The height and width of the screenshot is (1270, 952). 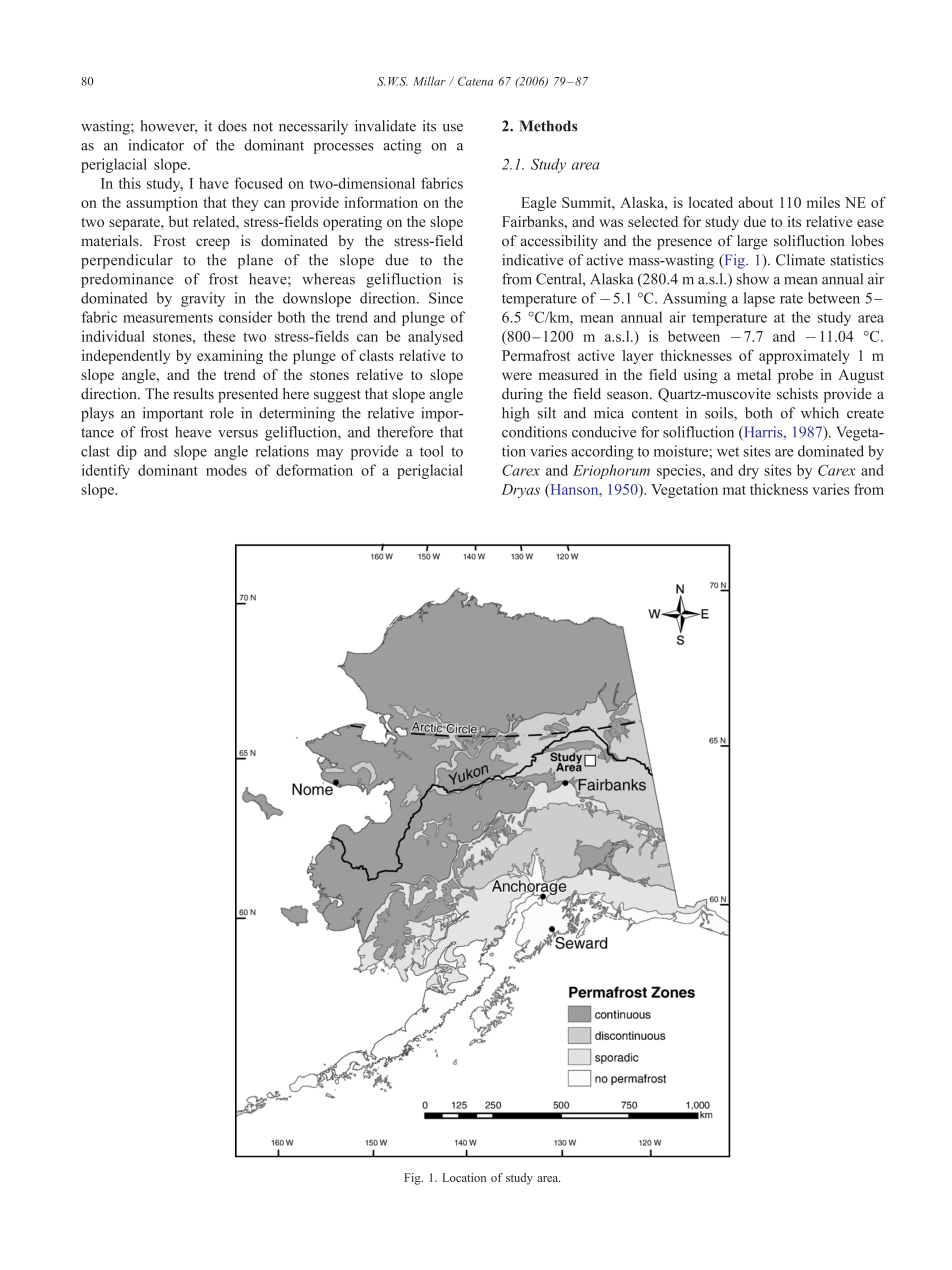 I want to click on does, so click(x=232, y=126).
